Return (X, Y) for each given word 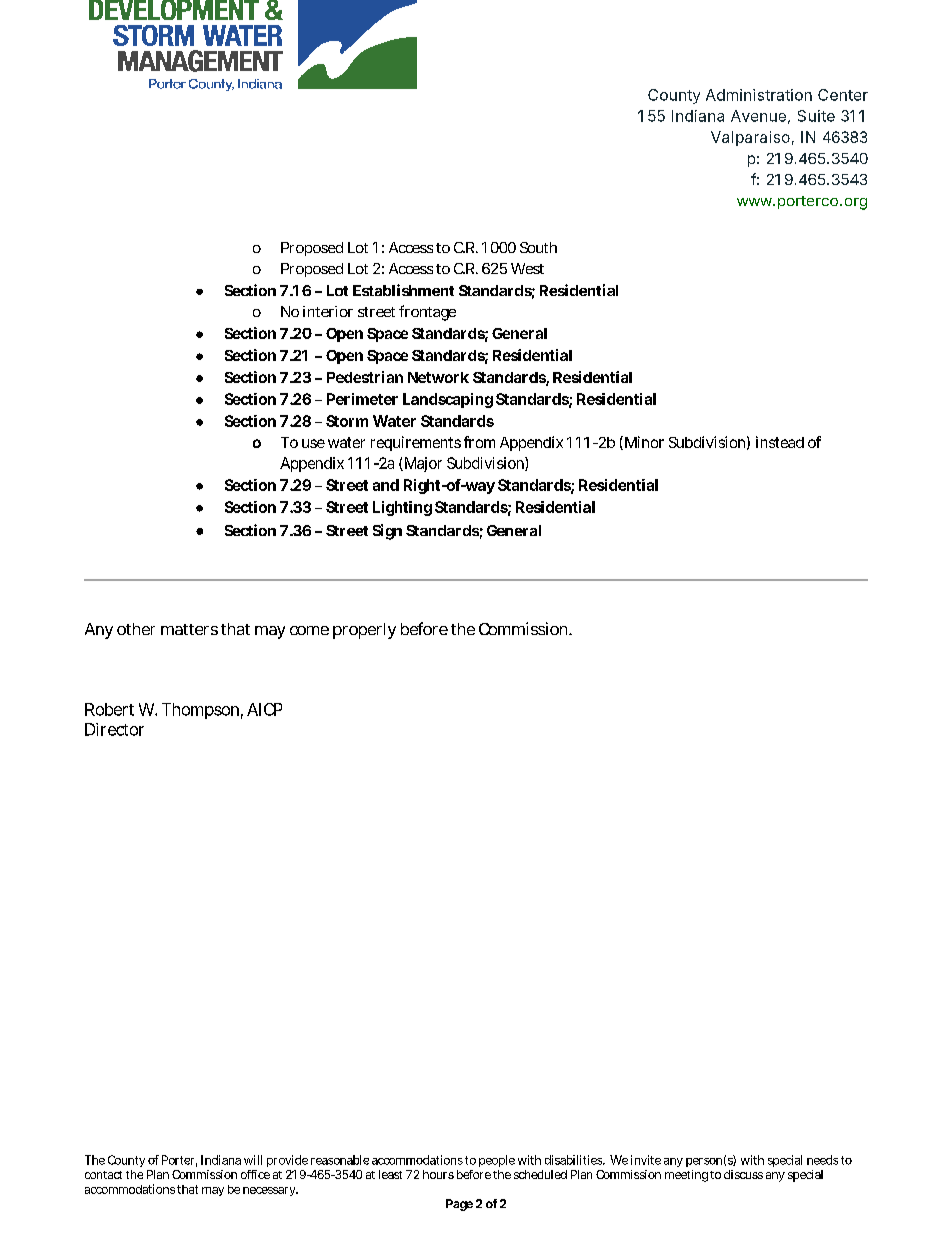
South (538, 247)
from (479, 442)
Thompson (202, 711)
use (313, 443)
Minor (643, 443)
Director (114, 729)
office (255, 1174)
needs (822, 1160)
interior (328, 311)
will (253, 1160)
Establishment (403, 290)
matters (189, 629)
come (309, 630)
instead (780, 442)
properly (364, 631)
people (497, 1161)
